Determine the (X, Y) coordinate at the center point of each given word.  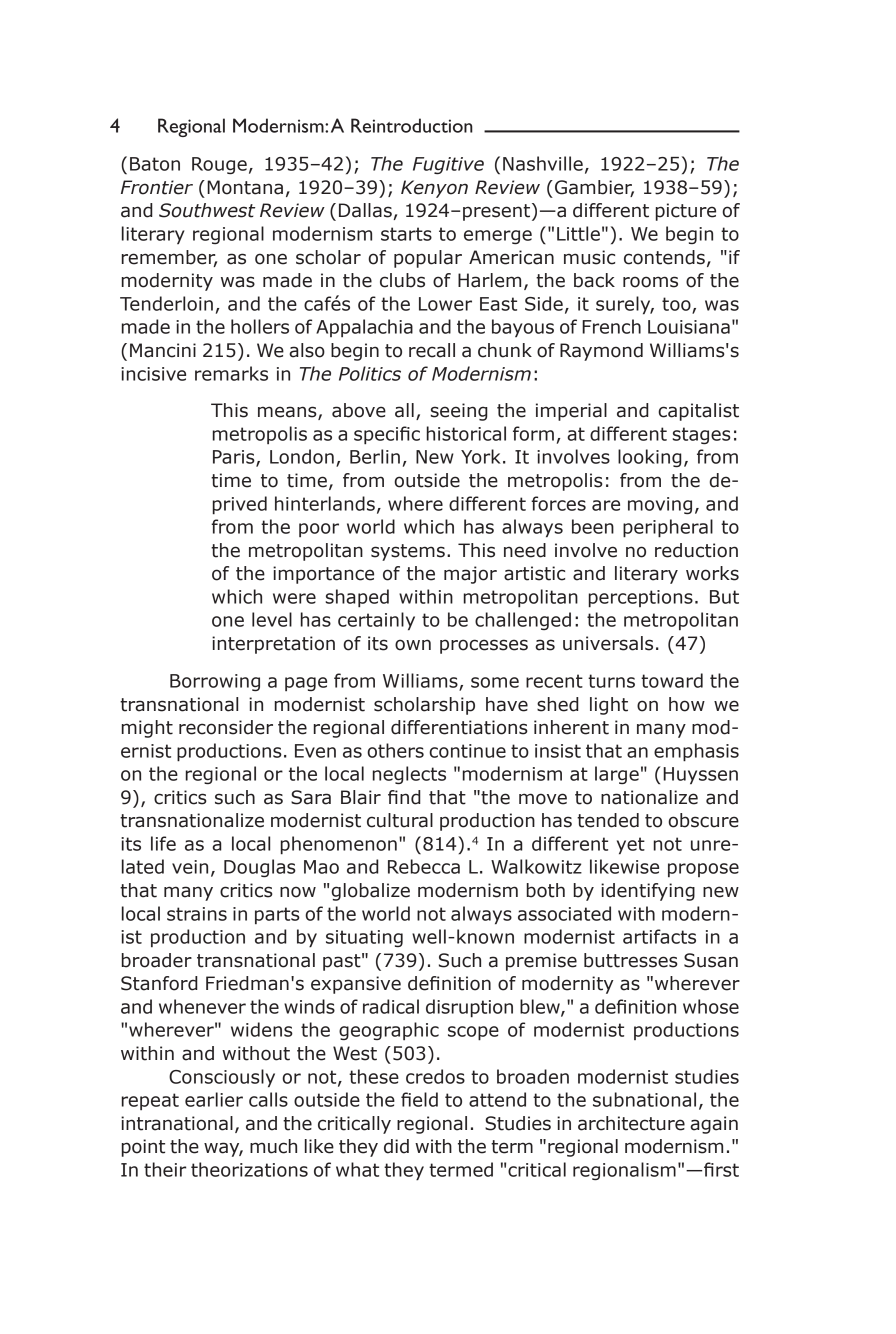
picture (686, 212)
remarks (231, 373)
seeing (459, 412)
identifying (648, 892)
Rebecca (424, 866)
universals (608, 643)
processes (484, 646)
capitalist (698, 412)
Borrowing (215, 682)
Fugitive (448, 165)
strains (197, 914)
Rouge (219, 165)
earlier (214, 1099)
